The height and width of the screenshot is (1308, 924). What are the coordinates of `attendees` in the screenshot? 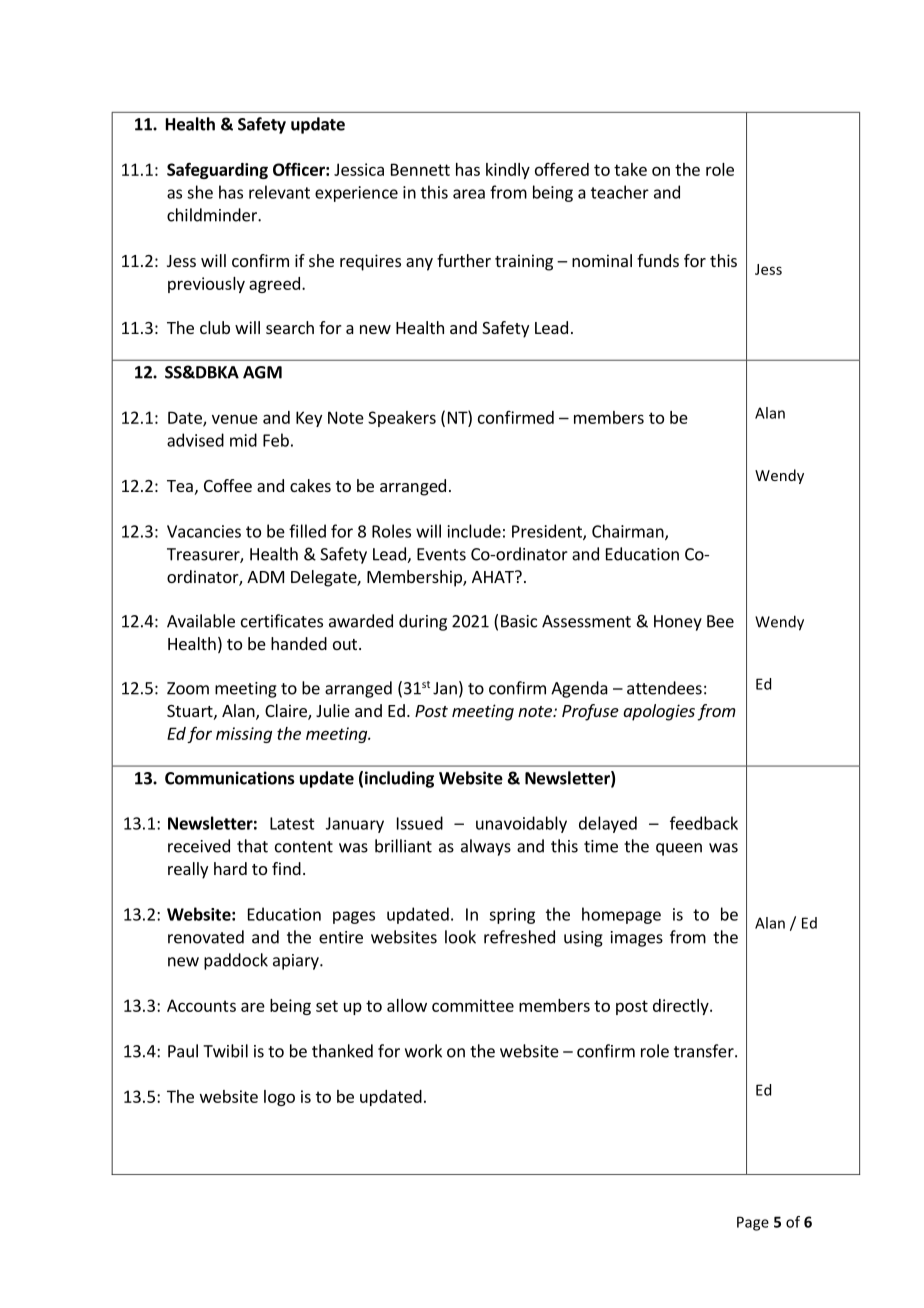 It's located at (664, 688).
